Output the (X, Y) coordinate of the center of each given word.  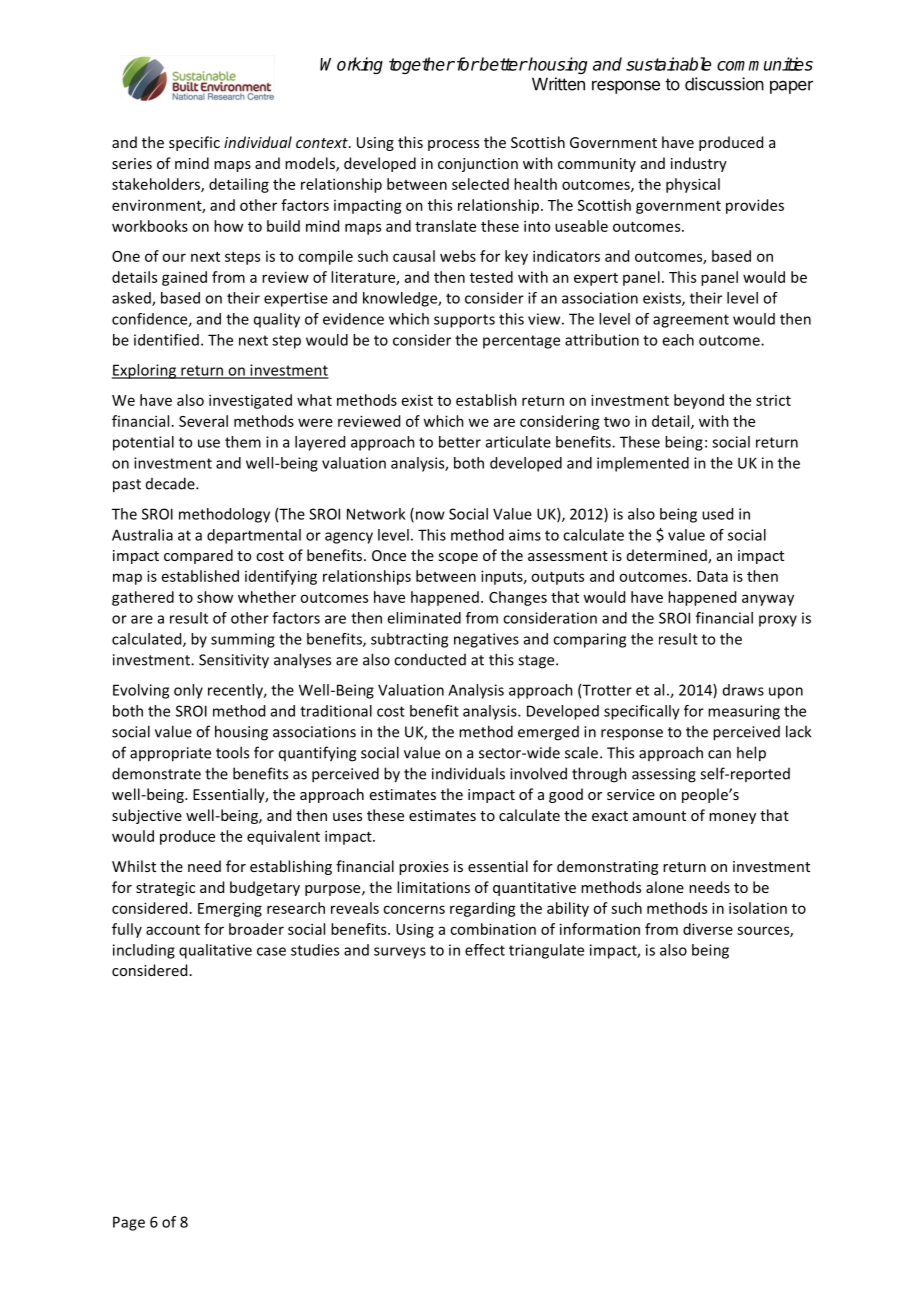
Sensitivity (234, 661)
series (132, 163)
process (453, 145)
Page (129, 1223)
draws (743, 690)
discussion (724, 84)
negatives (486, 640)
